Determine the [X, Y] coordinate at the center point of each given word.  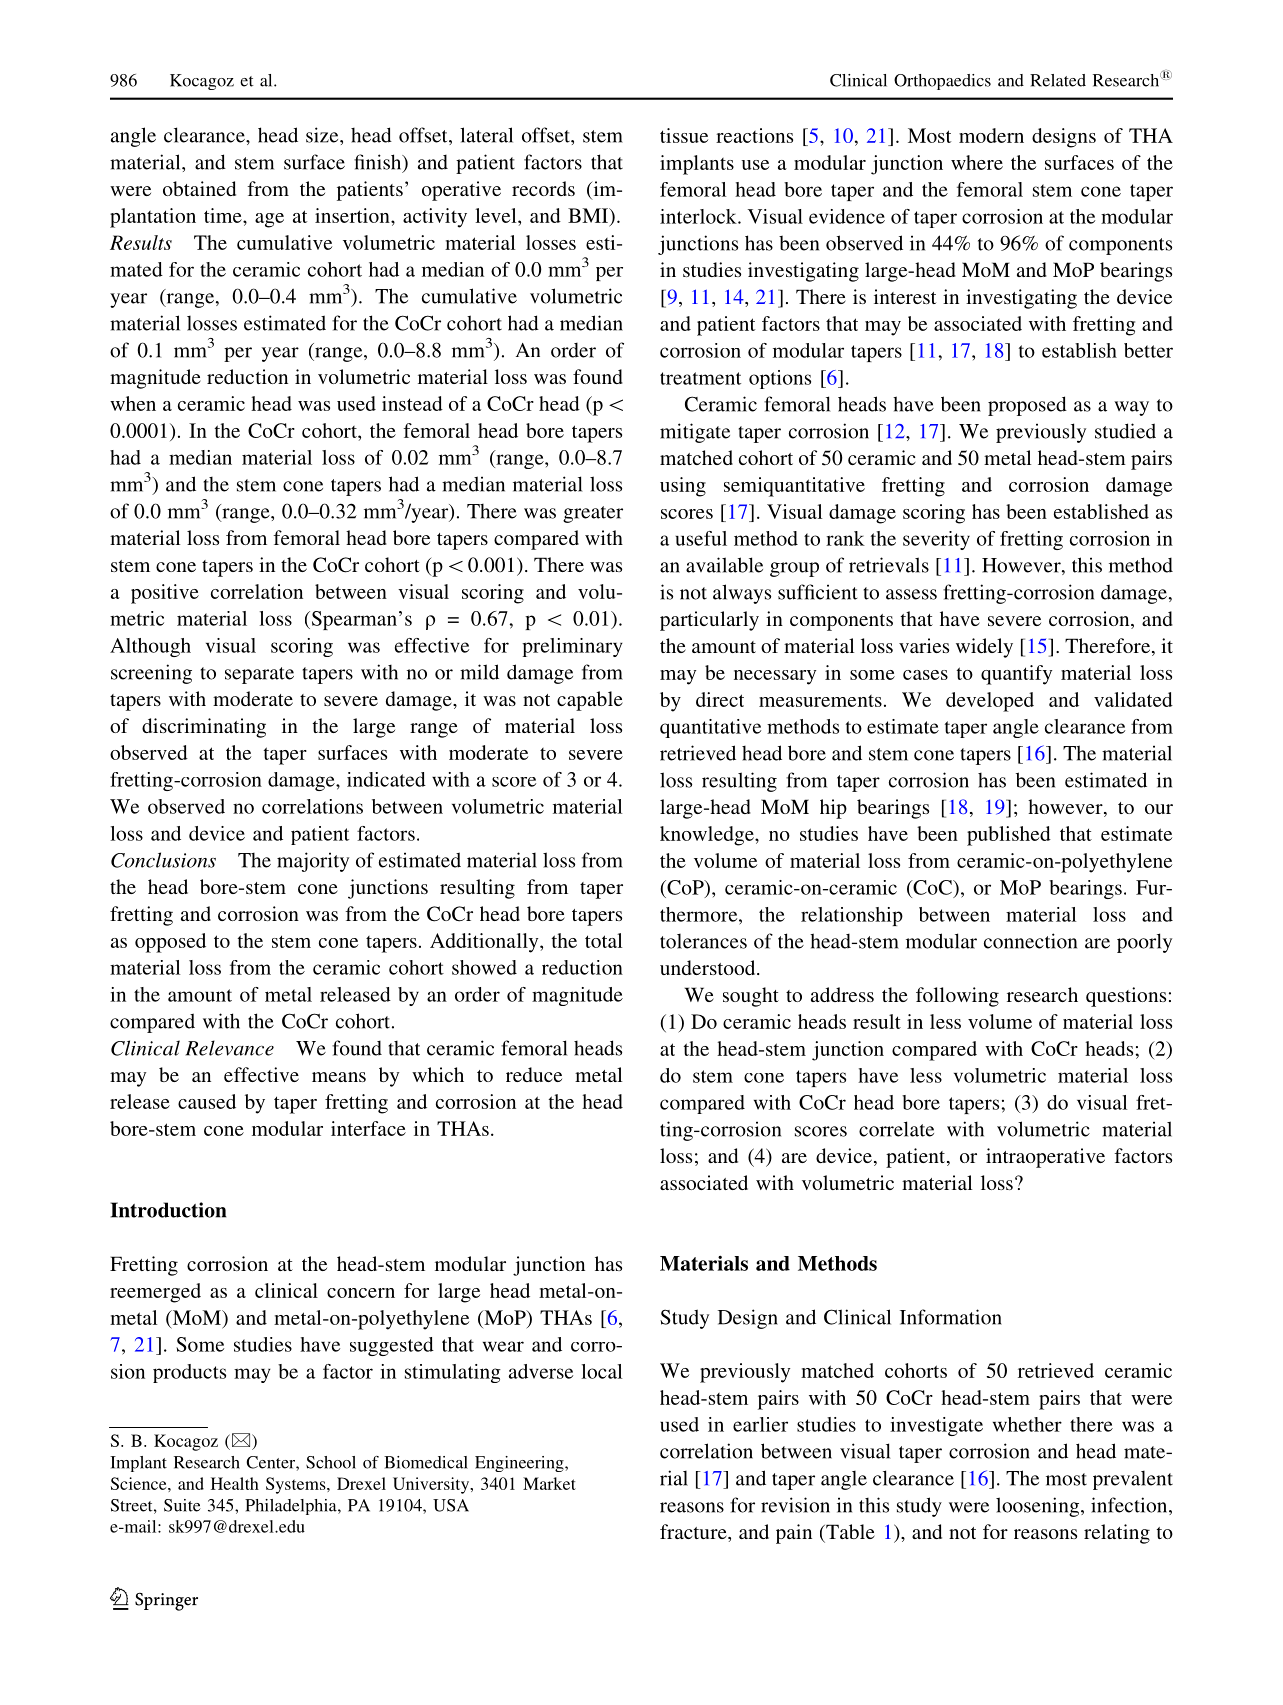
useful [701, 538]
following [957, 997]
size [323, 135]
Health [235, 1483]
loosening [1037, 1507]
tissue [684, 135]
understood [709, 967]
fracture [694, 1531]
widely [984, 648]
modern [991, 135]
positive [165, 594]
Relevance [230, 1048]
